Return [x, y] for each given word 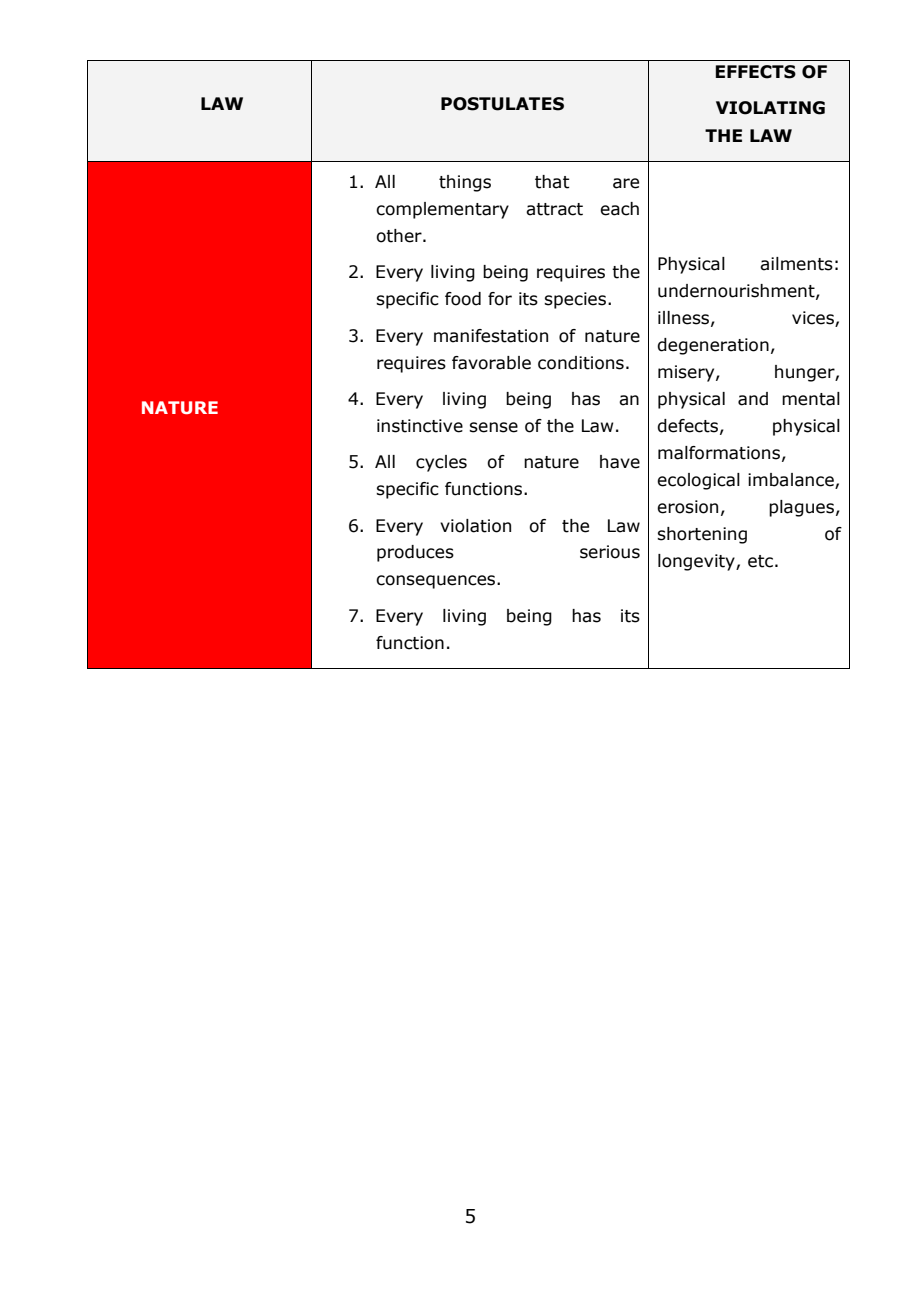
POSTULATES [502, 104]
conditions [581, 363]
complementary [442, 210]
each [619, 209]
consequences [437, 582]
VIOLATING [770, 108]
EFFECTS [756, 72]
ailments [796, 264]
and [753, 399]
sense [493, 427]
